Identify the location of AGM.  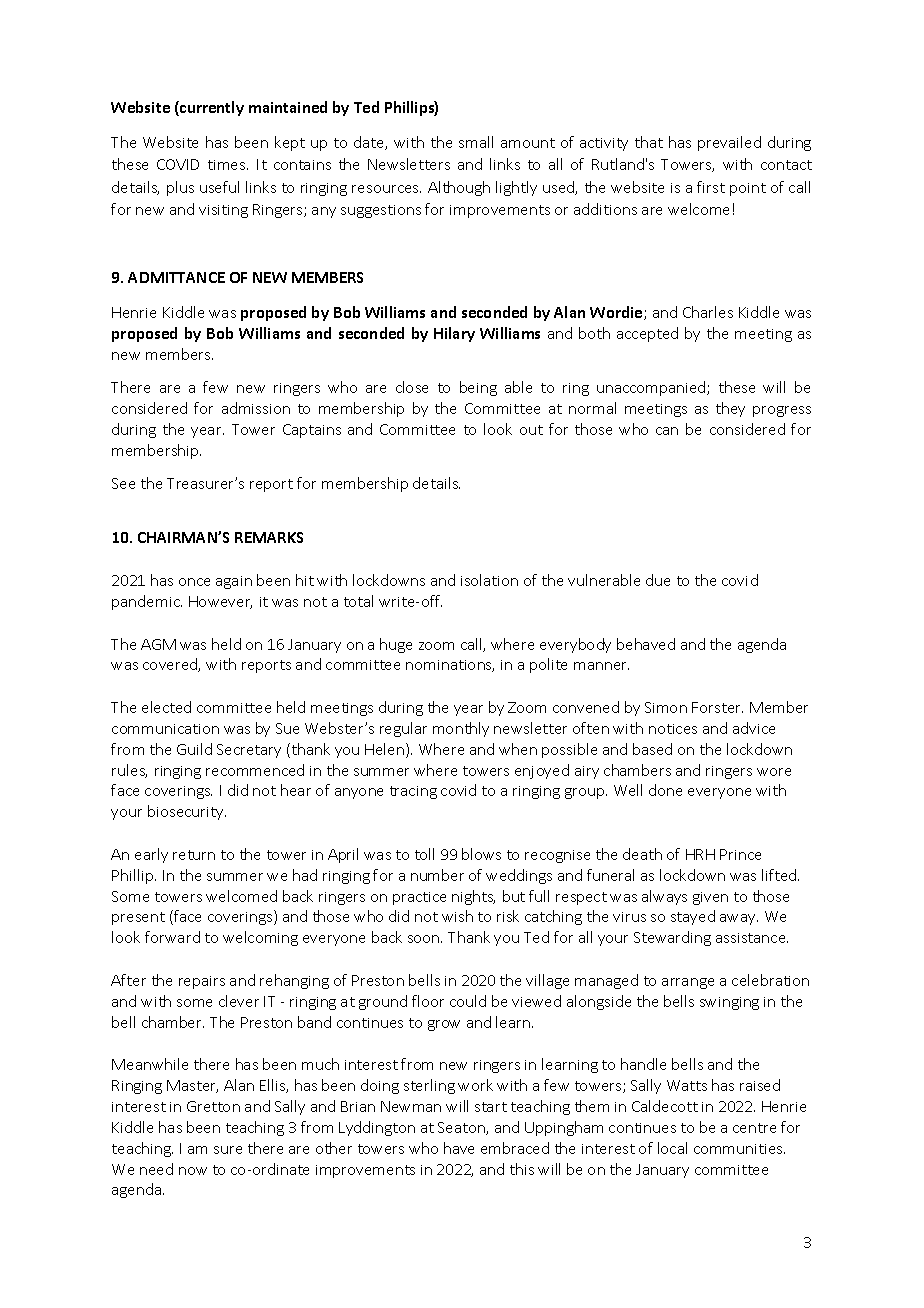
(158, 644).
